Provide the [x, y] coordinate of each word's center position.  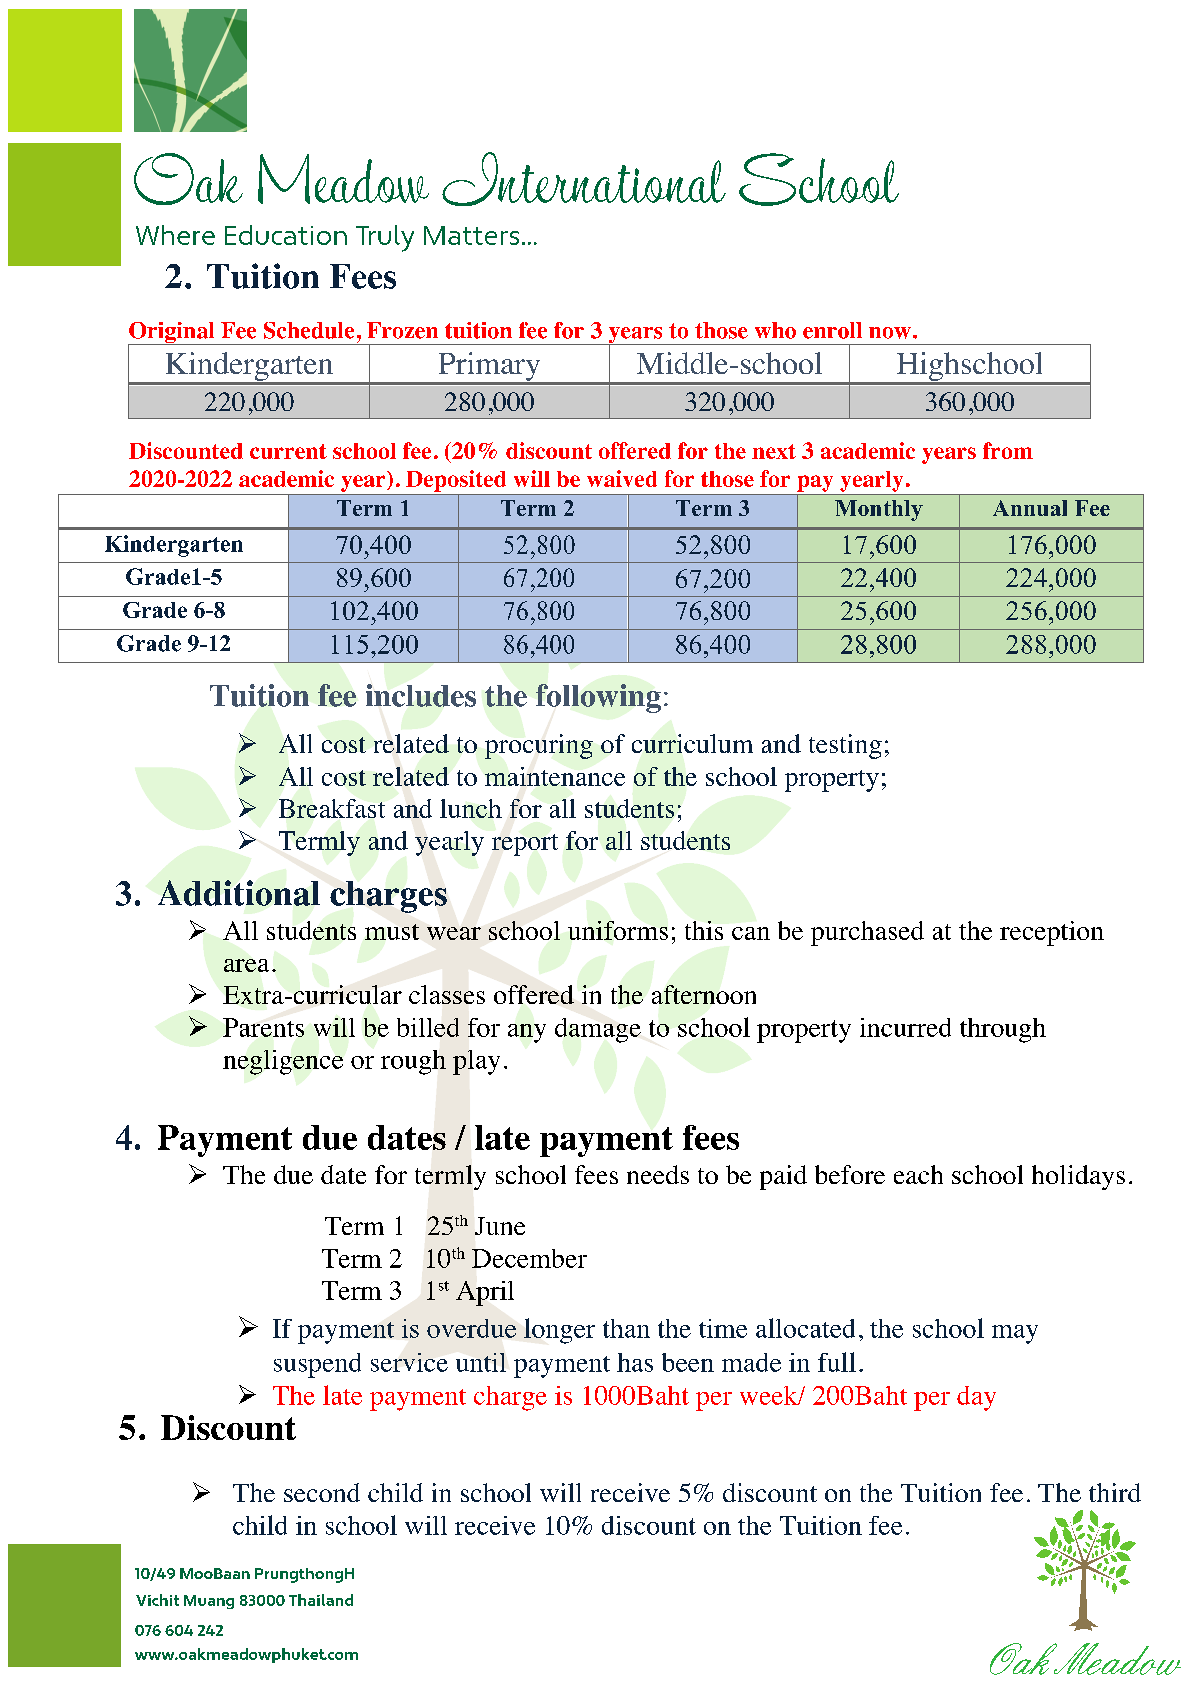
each [918, 1174]
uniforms [618, 930]
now [890, 333]
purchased [867, 933]
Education [286, 235]
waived [622, 478]
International [584, 179]
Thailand [321, 1600]
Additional [239, 893]
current [288, 451]
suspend [317, 1365]
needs [658, 1174]
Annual [1030, 508]
